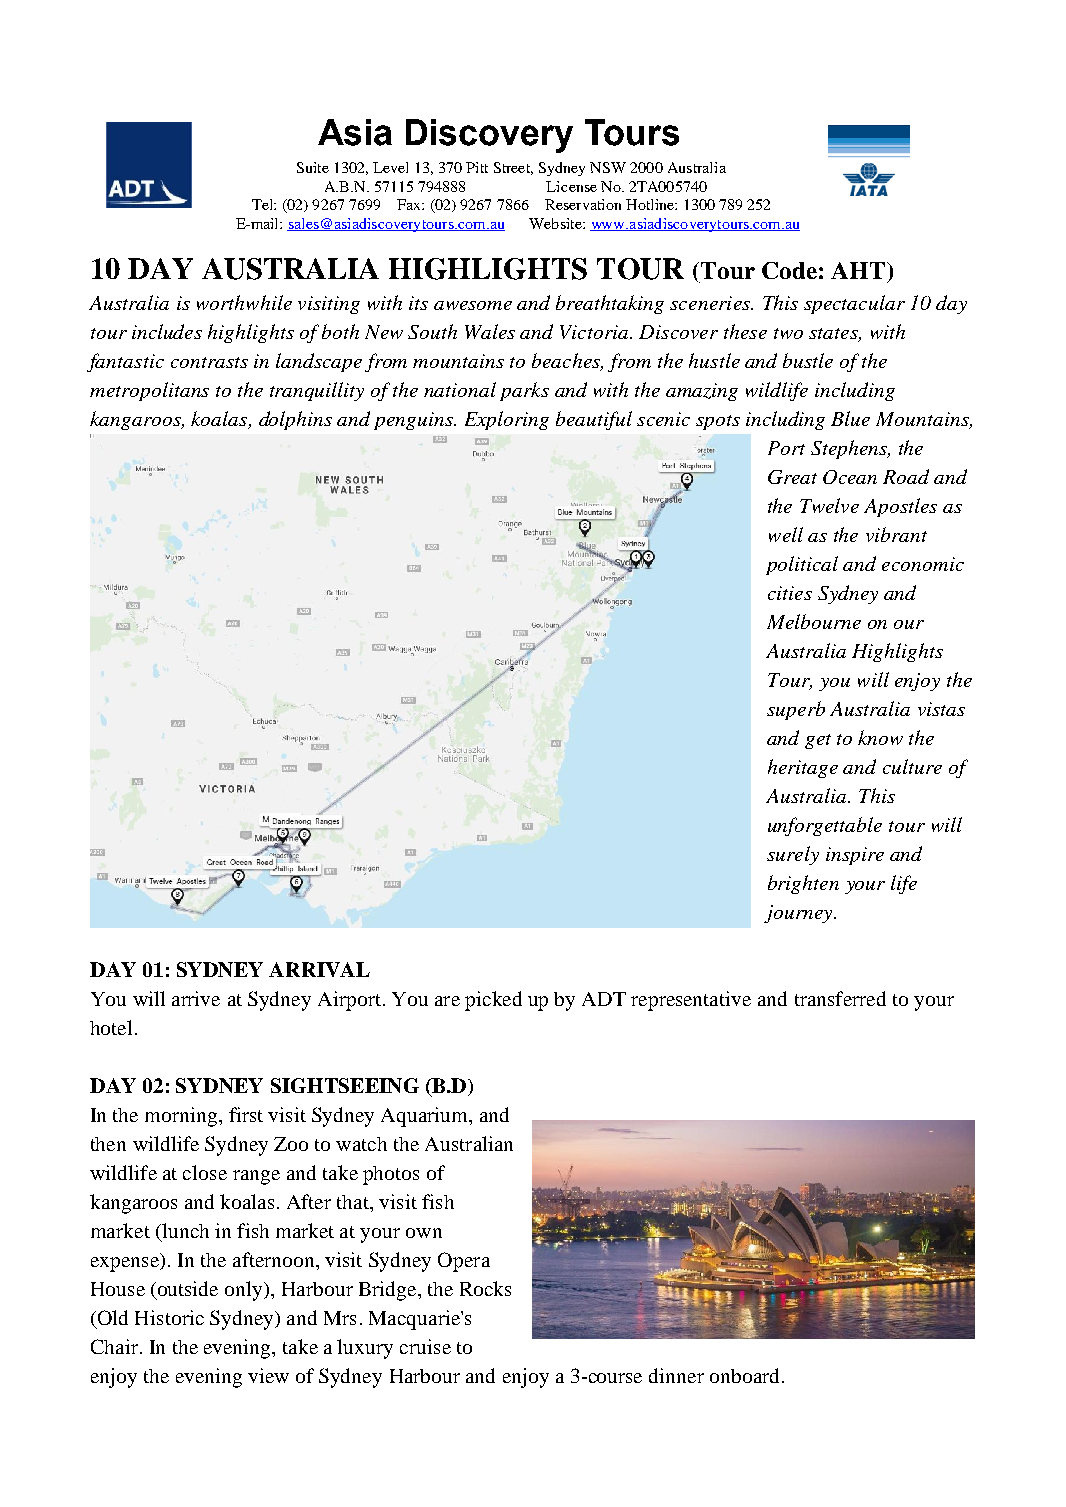 Image resolution: width=1066 pixels, height=1507 pixels. What do you see at coordinates (493, 1001) in the page?
I see `picked` at bounding box center [493, 1001].
